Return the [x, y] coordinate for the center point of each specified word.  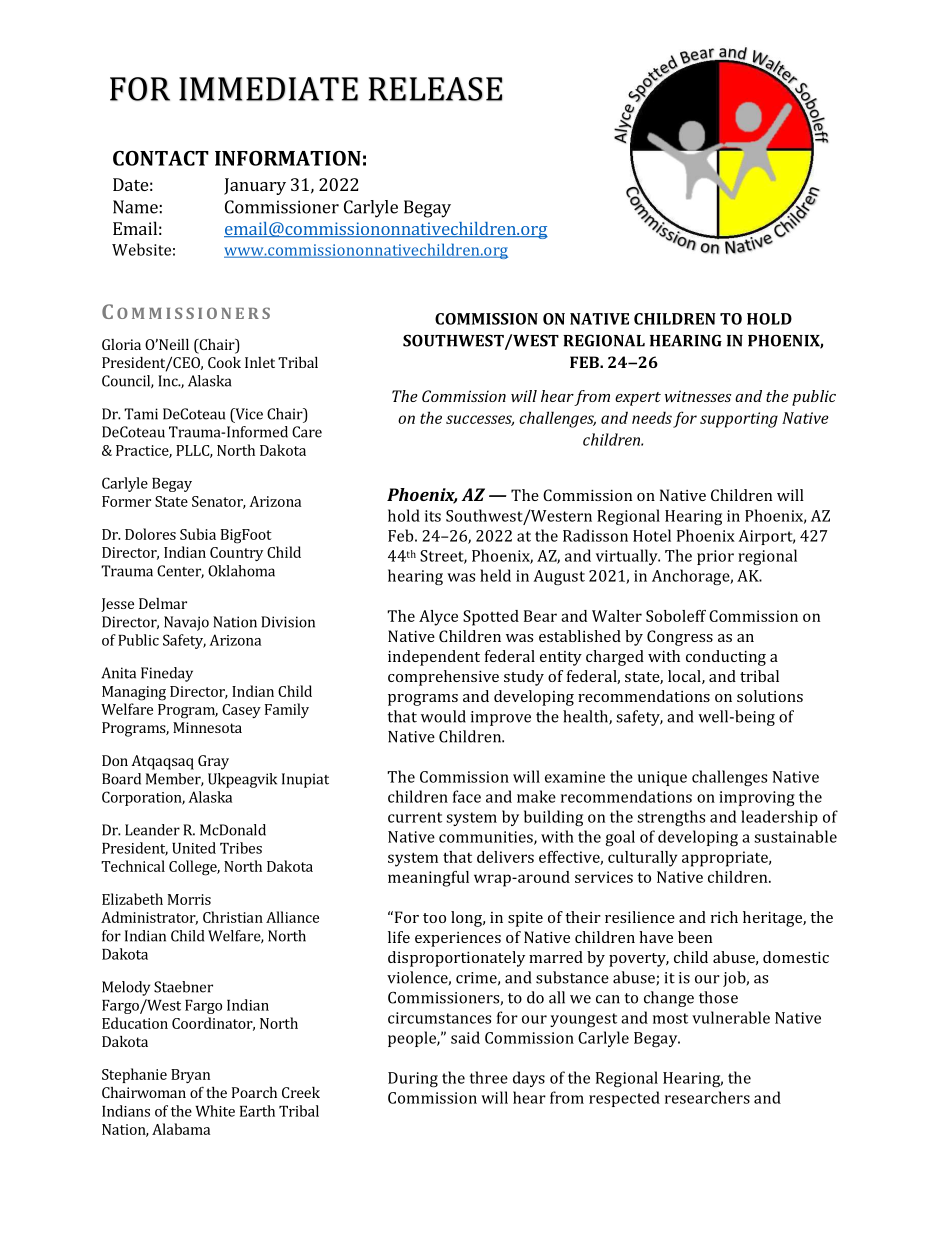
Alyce [438, 618]
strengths [671, 818]
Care [307, 432]
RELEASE [435, 89]
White [215, 1111]
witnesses [698, 396]
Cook [224, 362]
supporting [739, 420]
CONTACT [161, 158]
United [194, 848]
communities [487, 838]
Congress [680, 638]
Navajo [186, 623]
